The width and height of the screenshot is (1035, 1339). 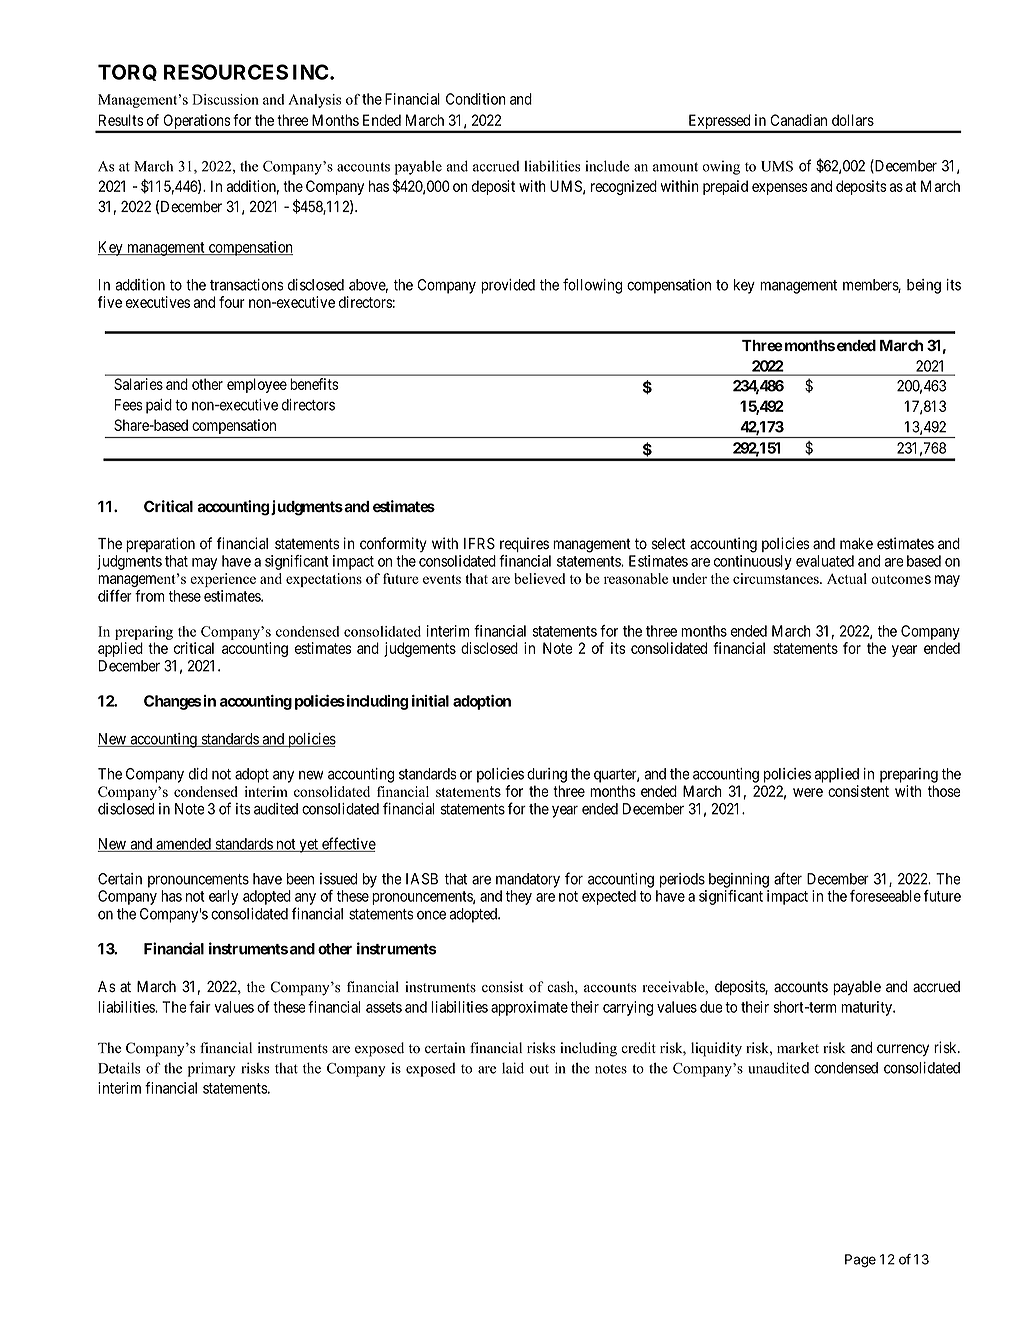 I want to click on fair, so click(x=200, y=1007).
